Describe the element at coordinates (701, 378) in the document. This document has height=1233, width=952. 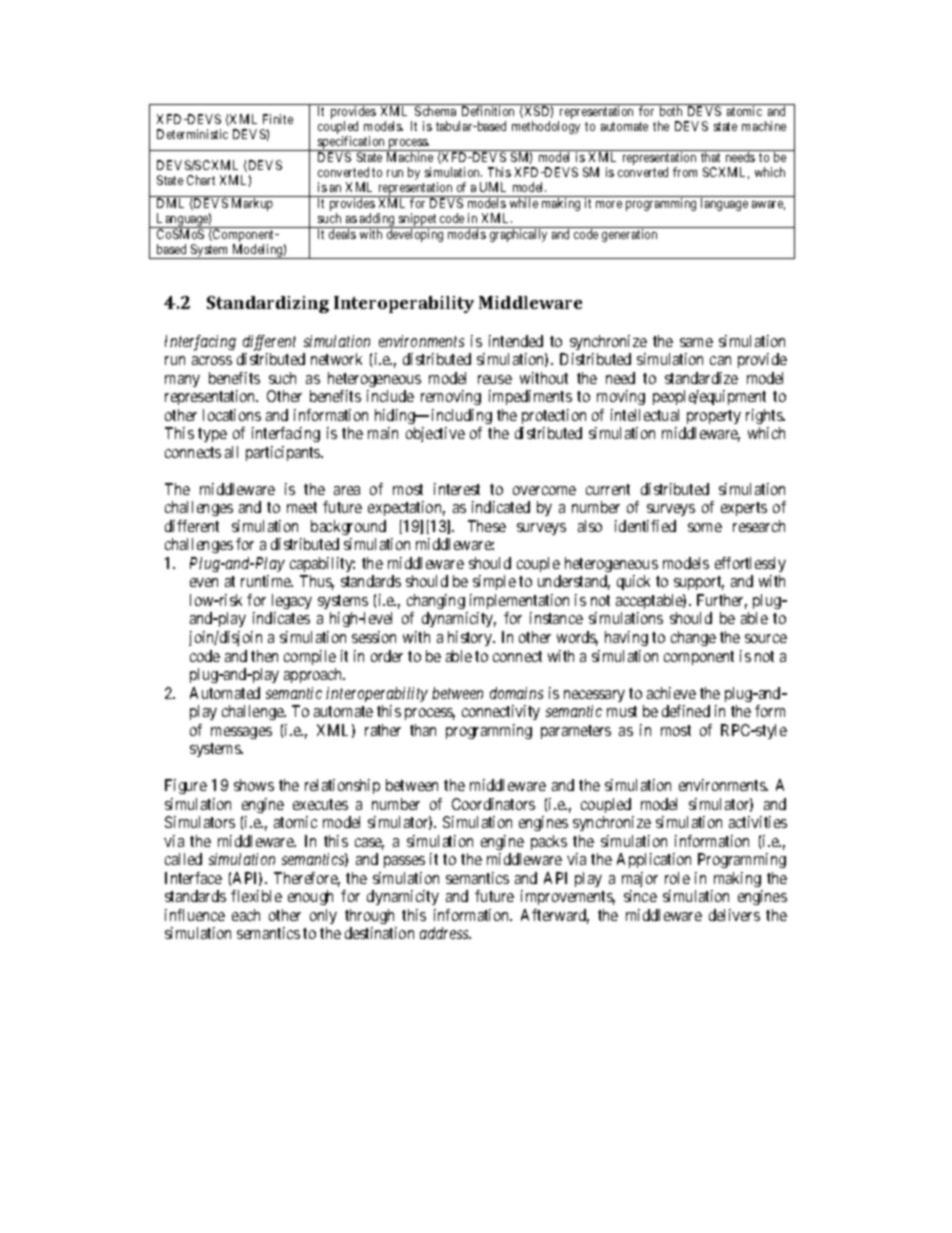
I see `standardize` at that location.
